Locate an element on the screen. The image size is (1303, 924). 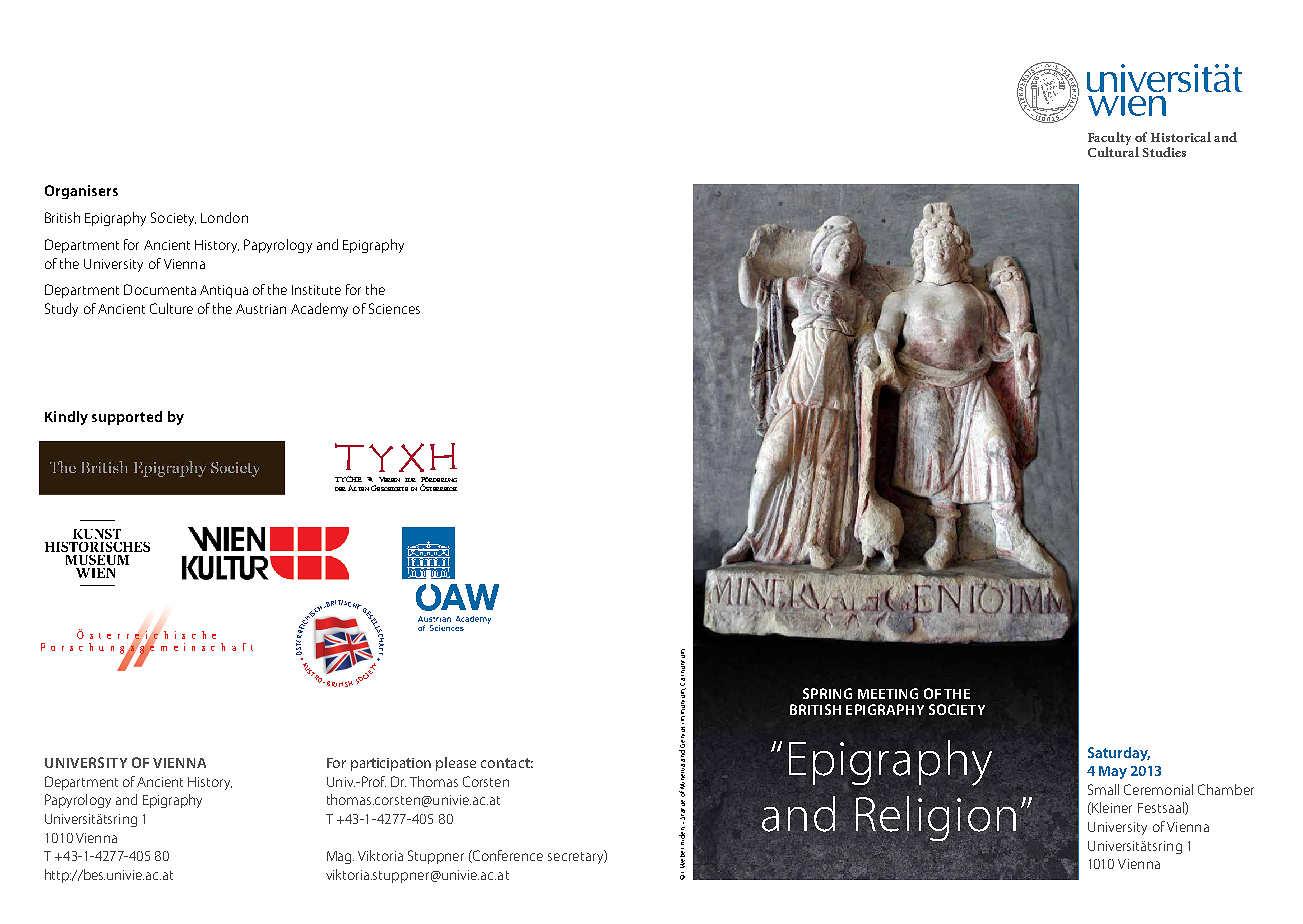
Meeting is located at coordinates (888, 693).
